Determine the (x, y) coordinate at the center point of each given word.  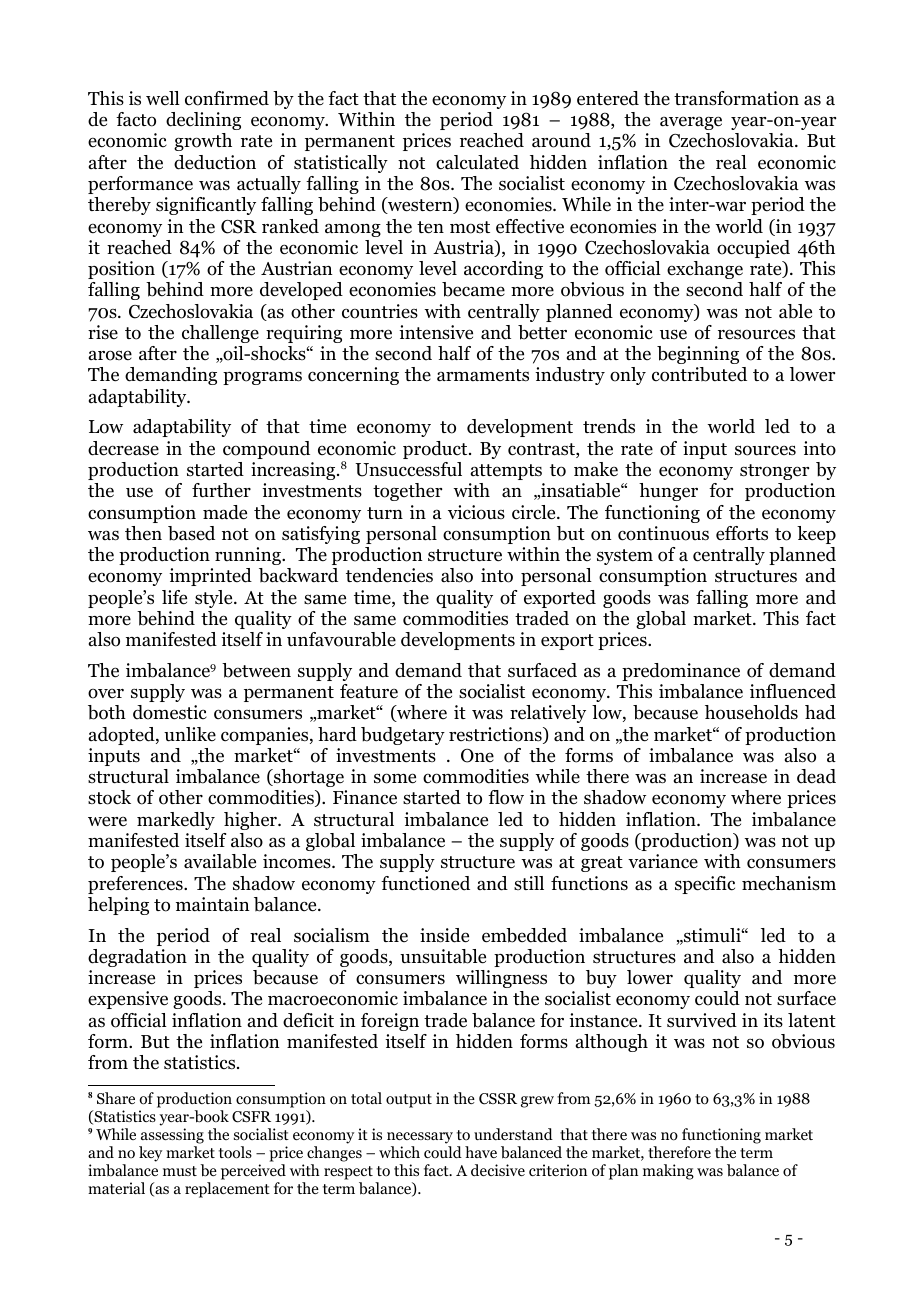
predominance (681, 672)
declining (203, 121)
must (180, 1171)
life (174, 597)
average (691, 123)
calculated (477, 162)
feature (369, 691)
